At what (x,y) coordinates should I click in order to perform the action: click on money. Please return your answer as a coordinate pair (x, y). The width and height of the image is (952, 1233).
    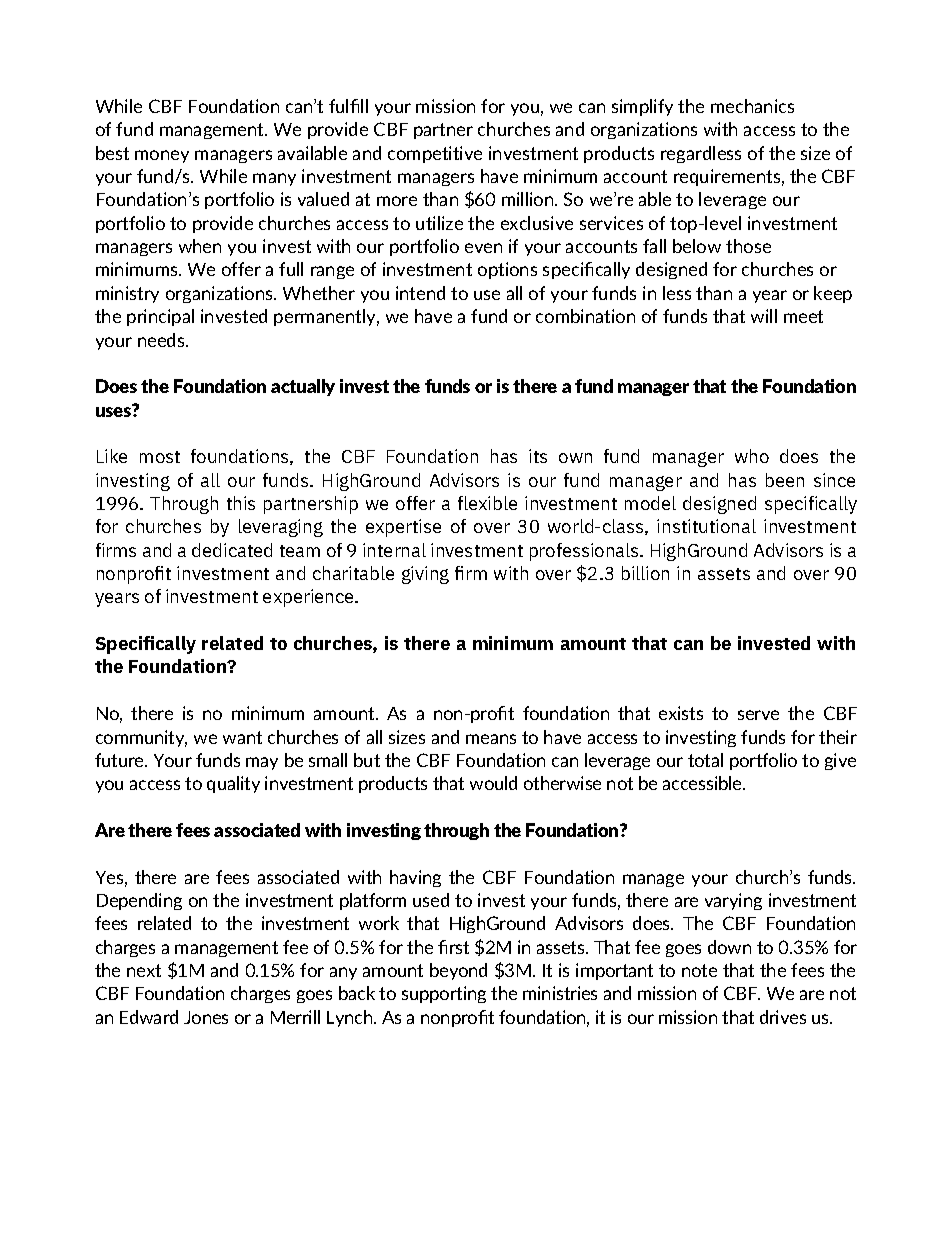
    Looking at the image, I should click on (162, 156).
